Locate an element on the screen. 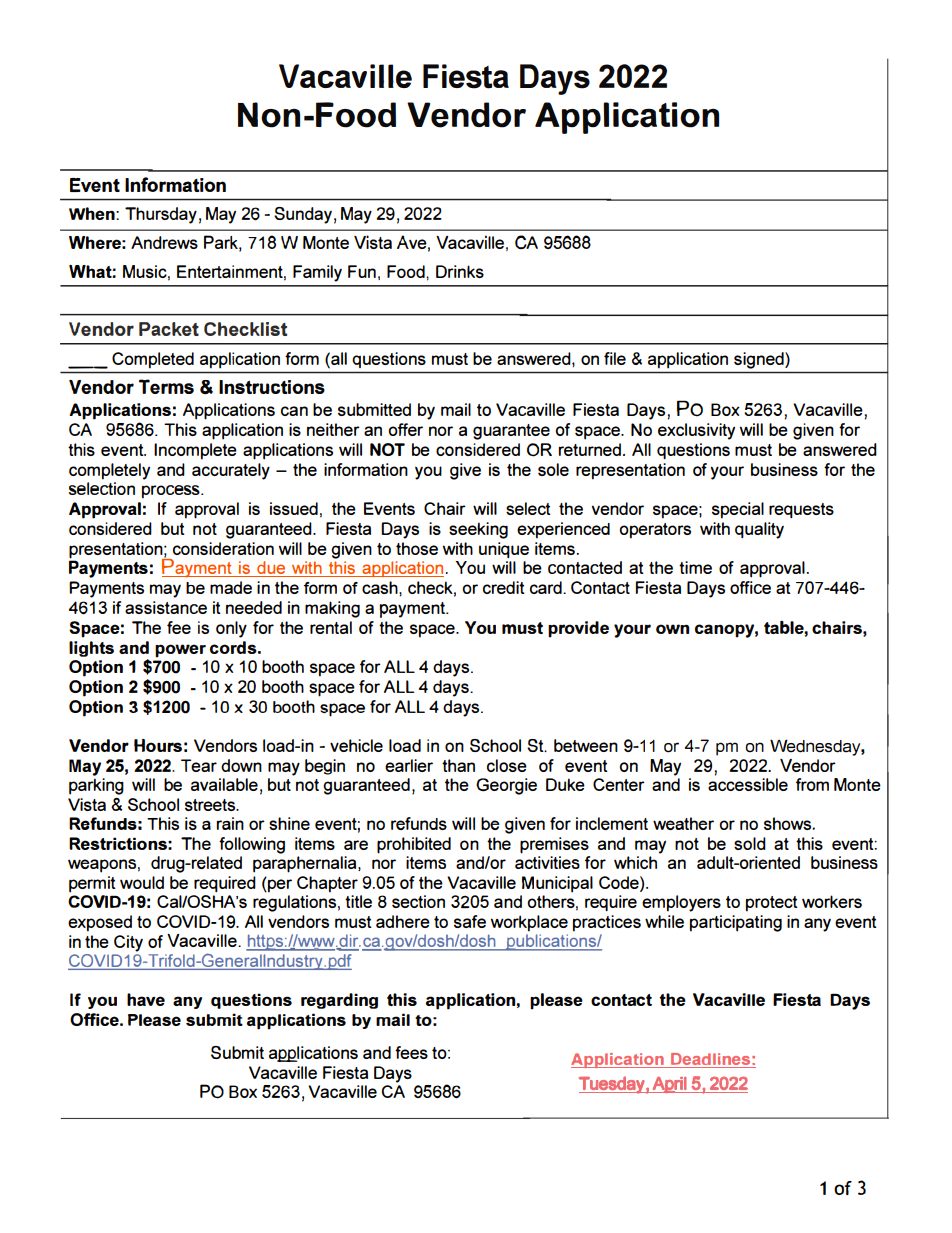 This screenshot has height=1233, width=952. credit is located at coordinates (504, 587).
